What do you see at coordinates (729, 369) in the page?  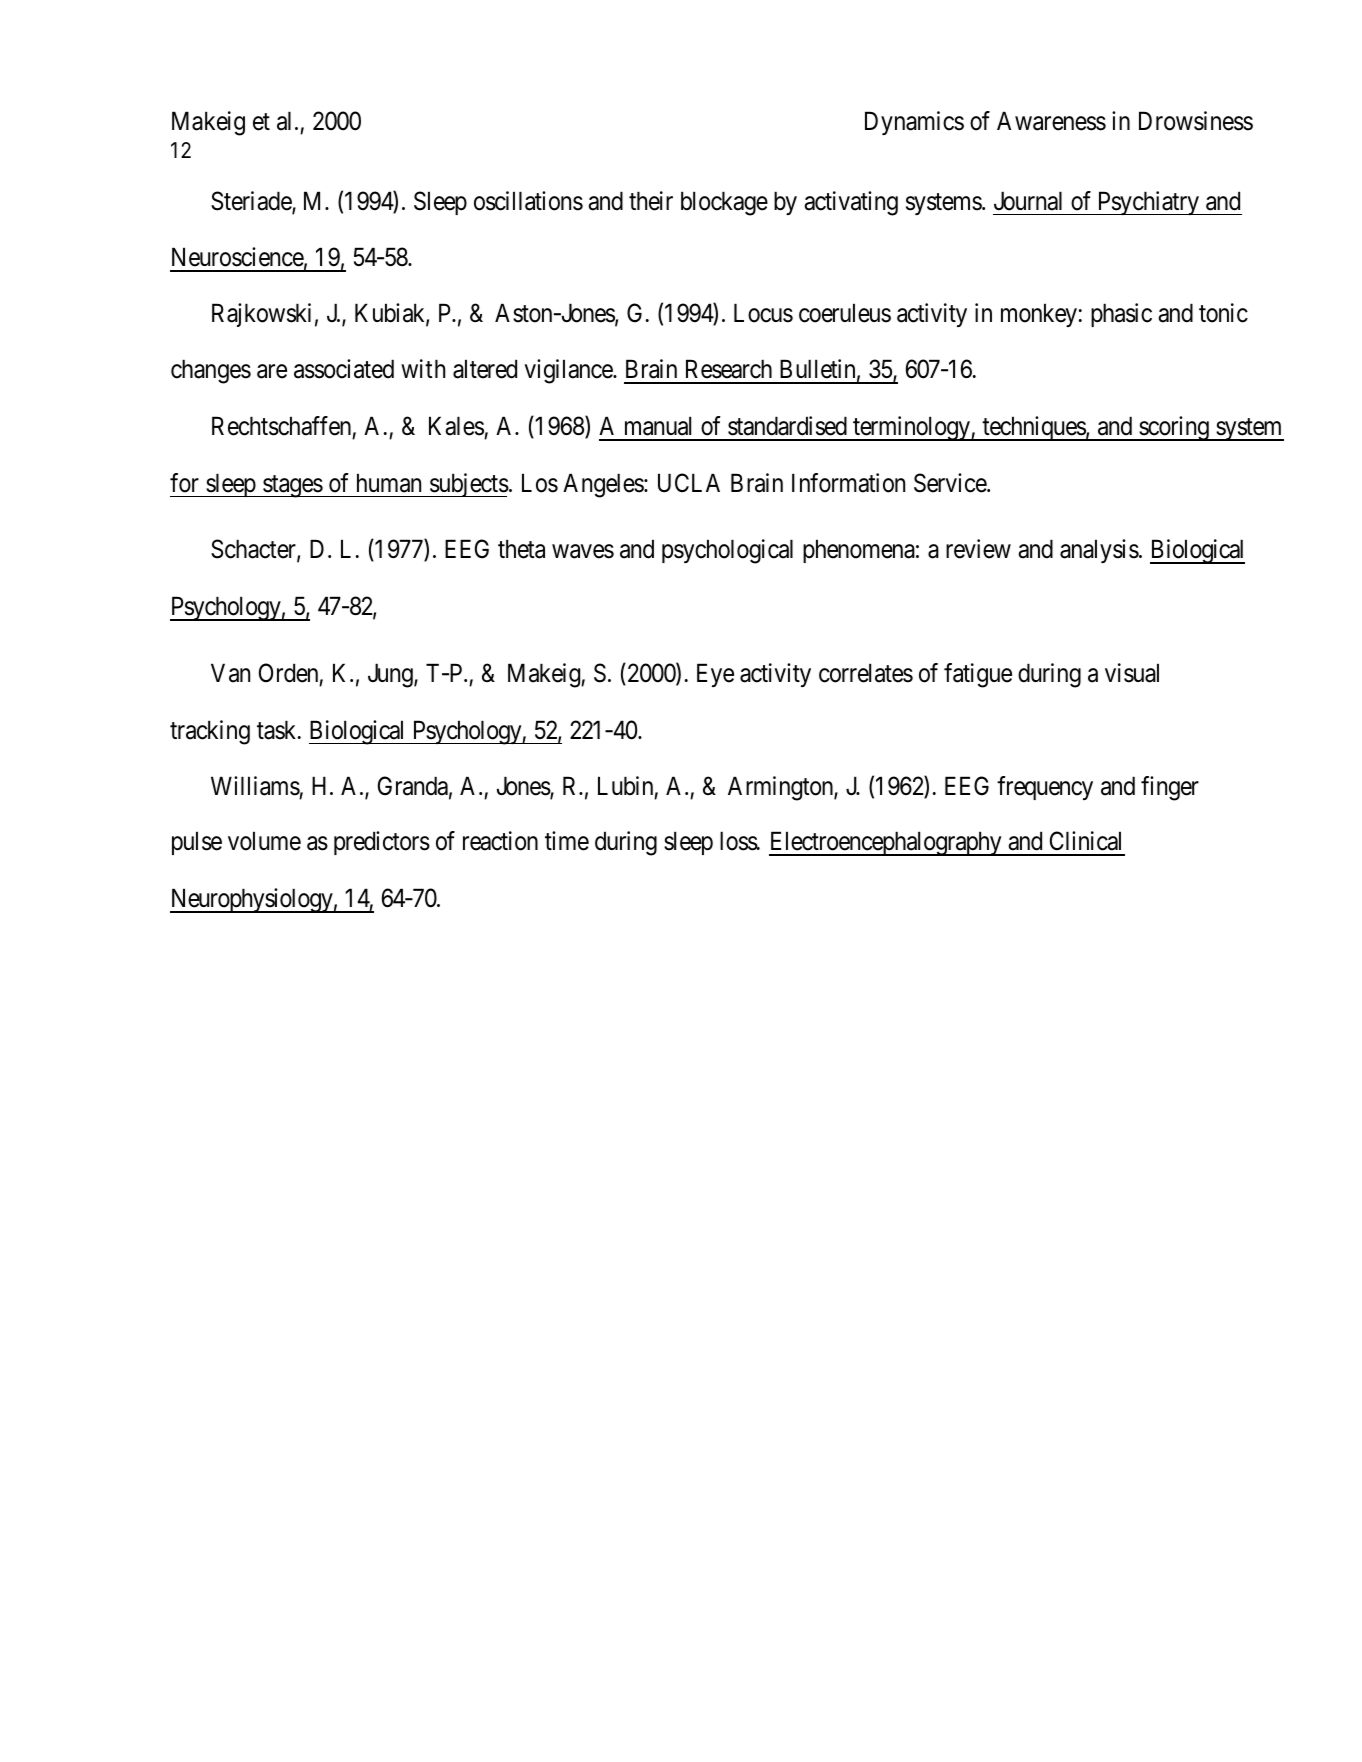 I see `Research` at bounding box center [729, 369].
